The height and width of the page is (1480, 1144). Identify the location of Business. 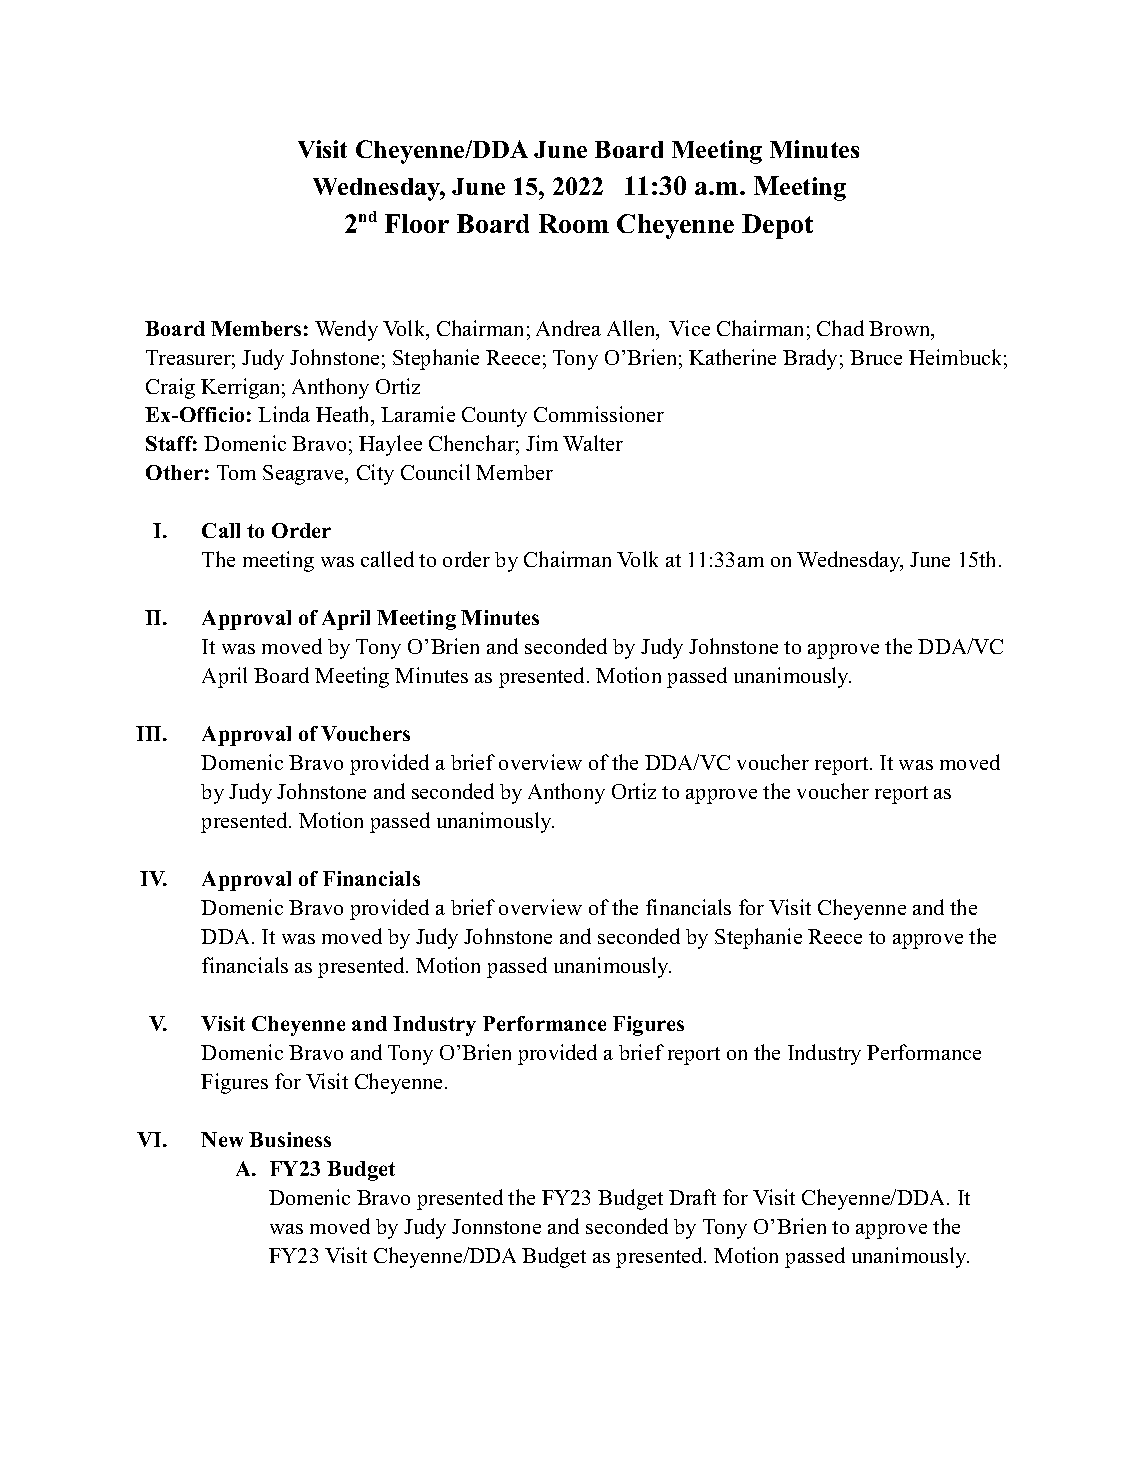
(290, 1139).
